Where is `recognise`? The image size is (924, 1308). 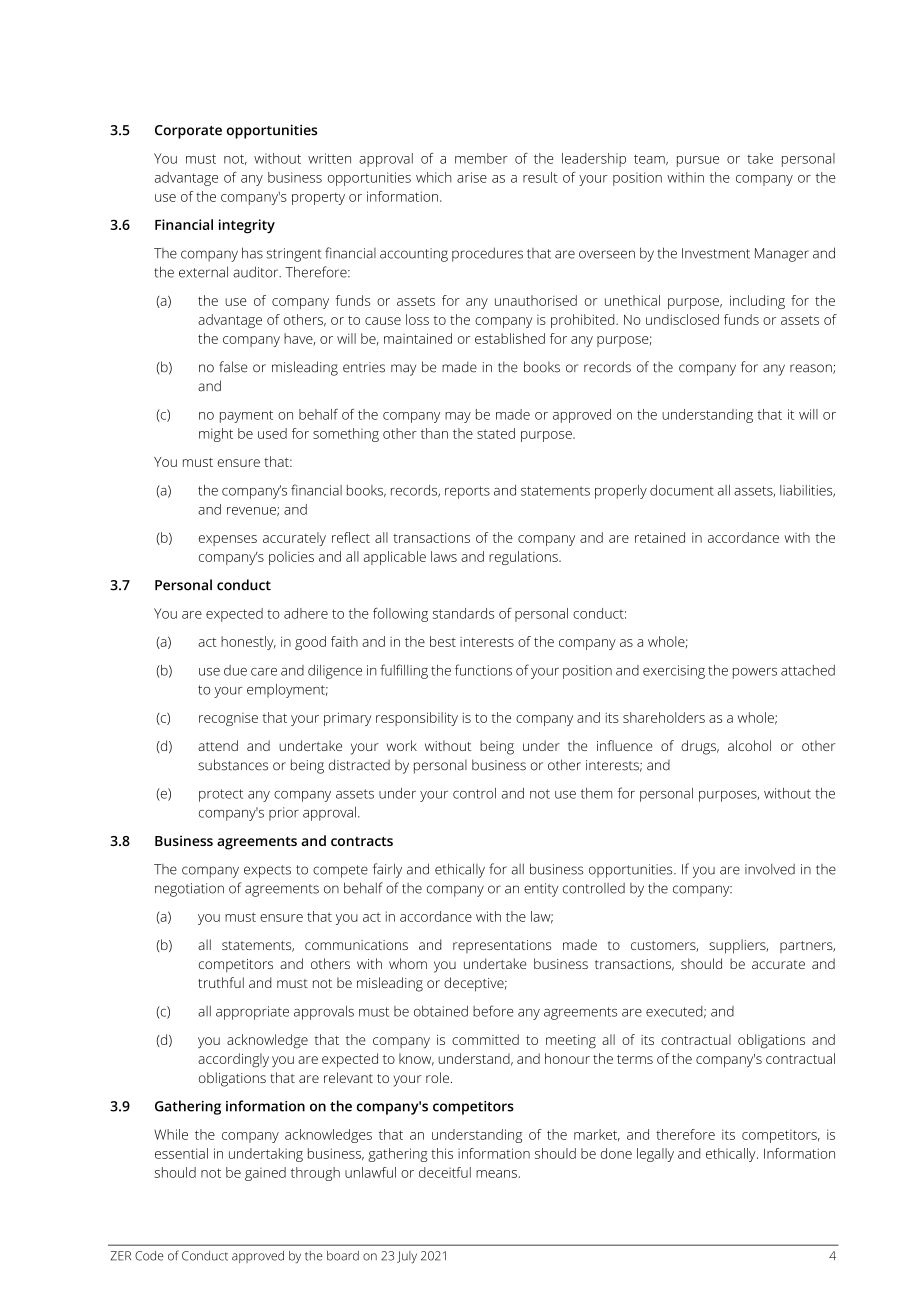
recognise is located at coordinates (228, 719).
